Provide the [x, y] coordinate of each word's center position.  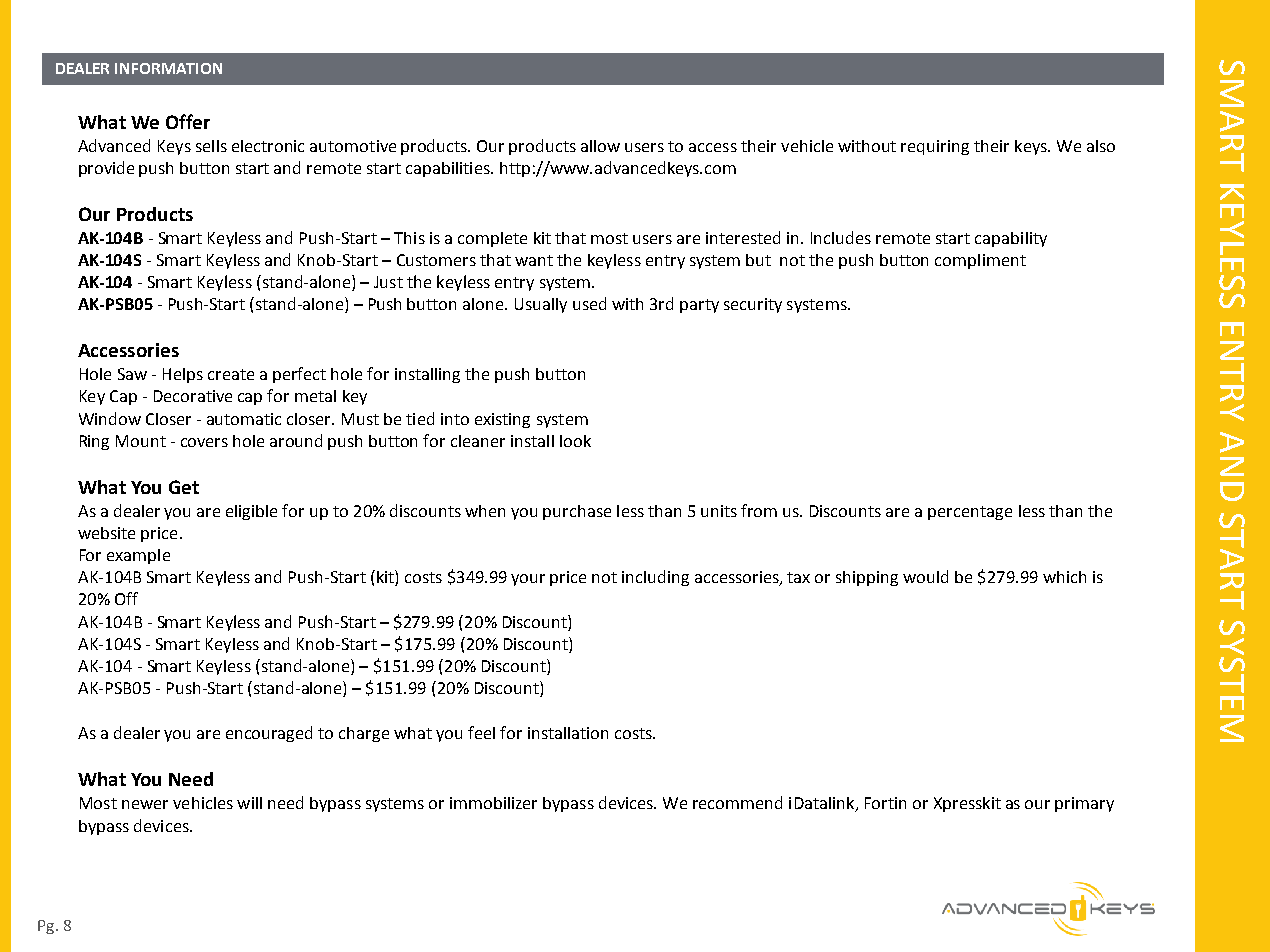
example [138, 556]
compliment [980, 261]
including [655, 578]
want [534, 260]
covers [204, 442]
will [249, 803]
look [575, 441]
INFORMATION [168, 68]
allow [600, 146]
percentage [970, 513]
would [925, 576]
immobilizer [493, 803]
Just [388, 282]
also [1101, 146]
